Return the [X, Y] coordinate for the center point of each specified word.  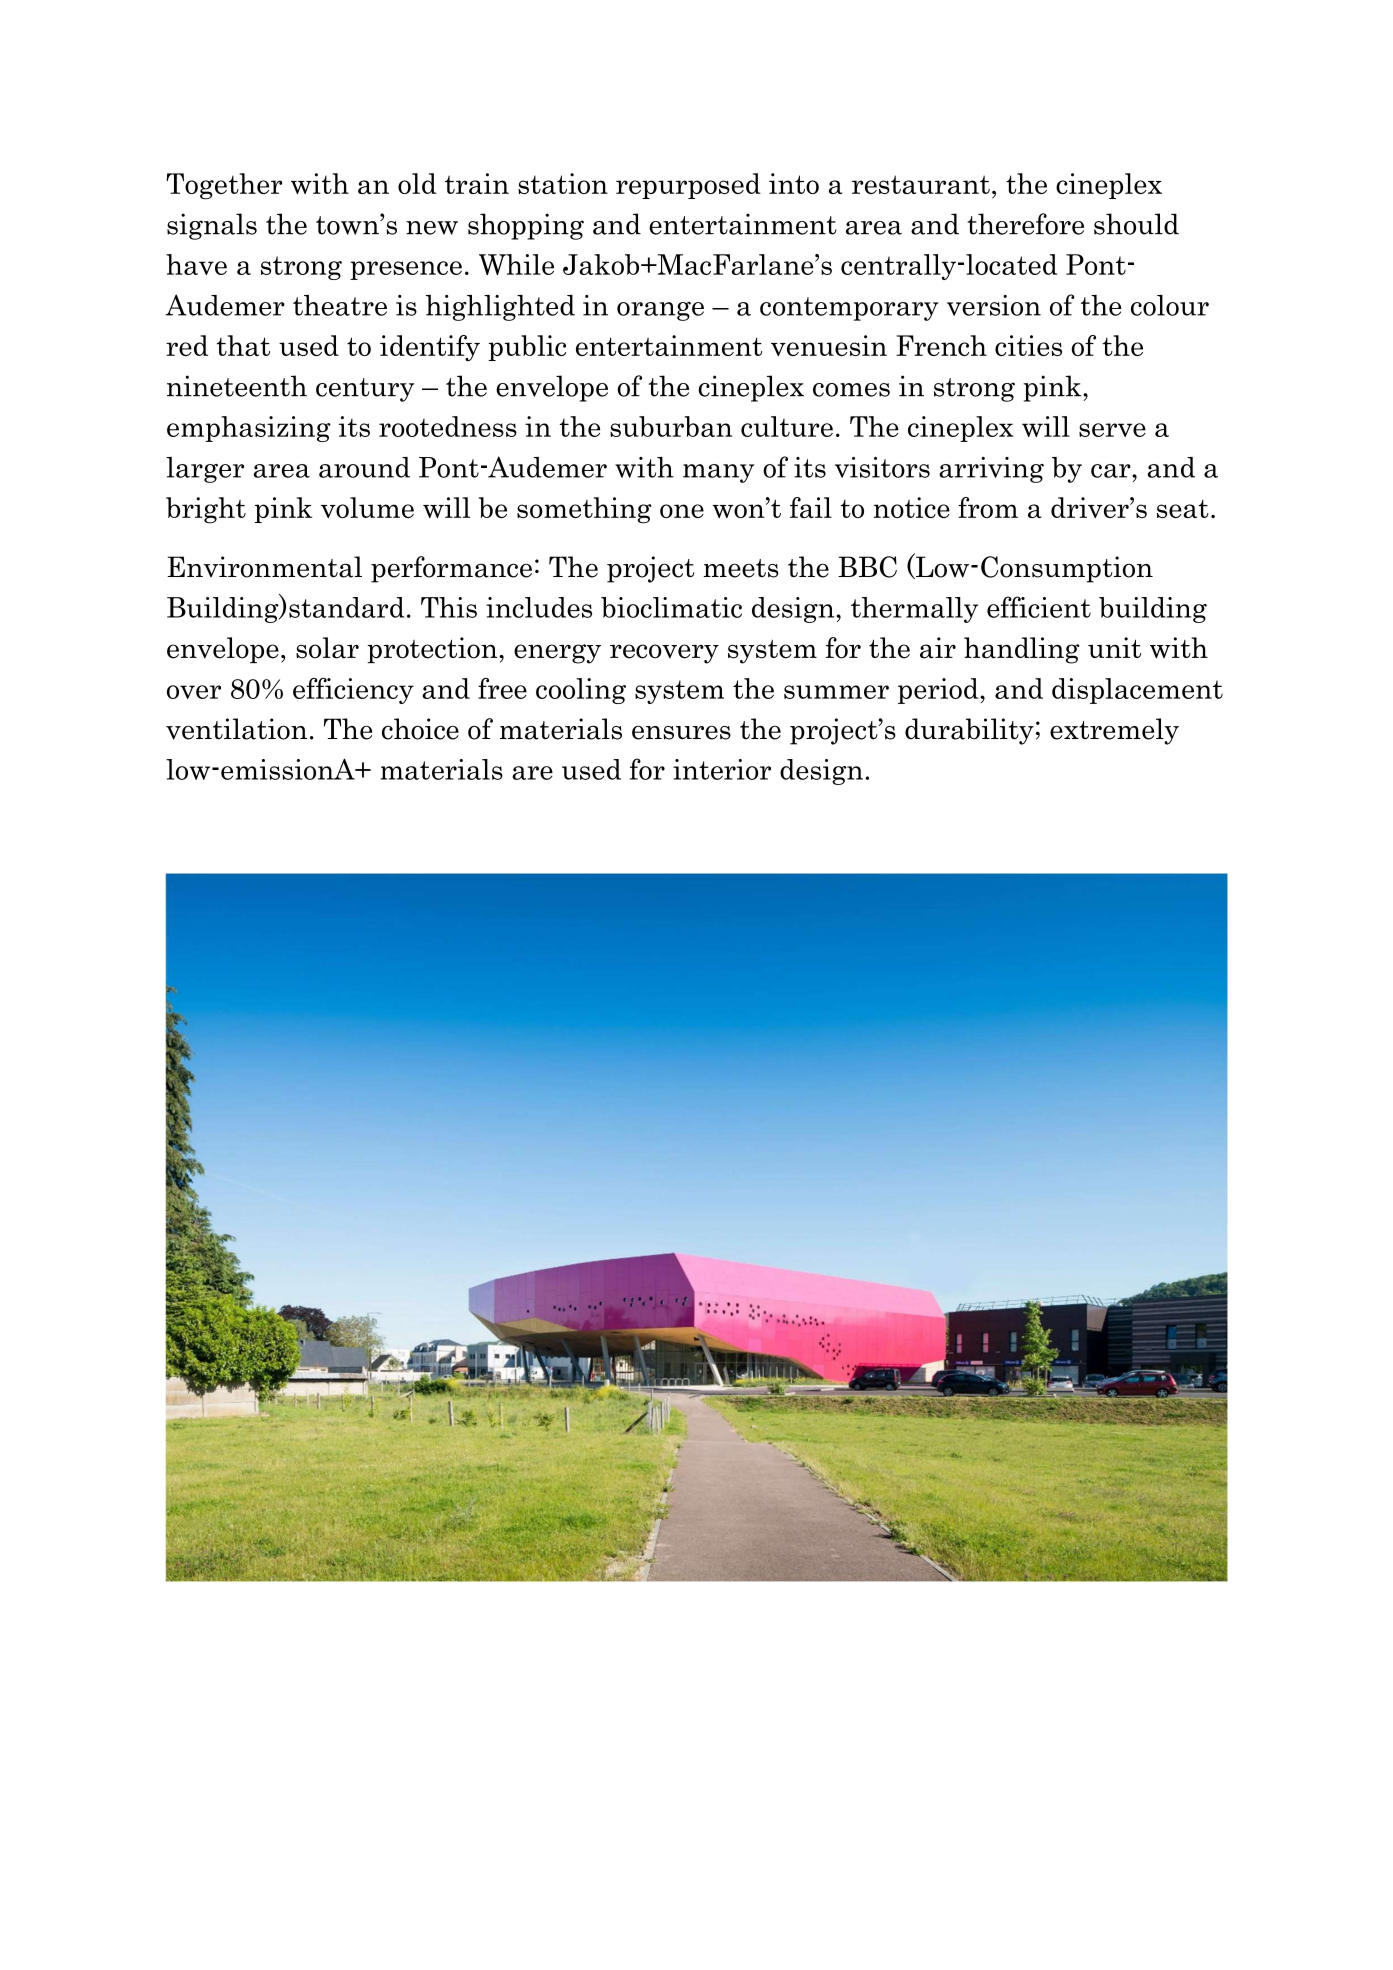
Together [224, 186]
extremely [1114, 731]
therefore [1025, 224]
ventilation [236, 729]
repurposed [688, 186]
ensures [681, 732]
